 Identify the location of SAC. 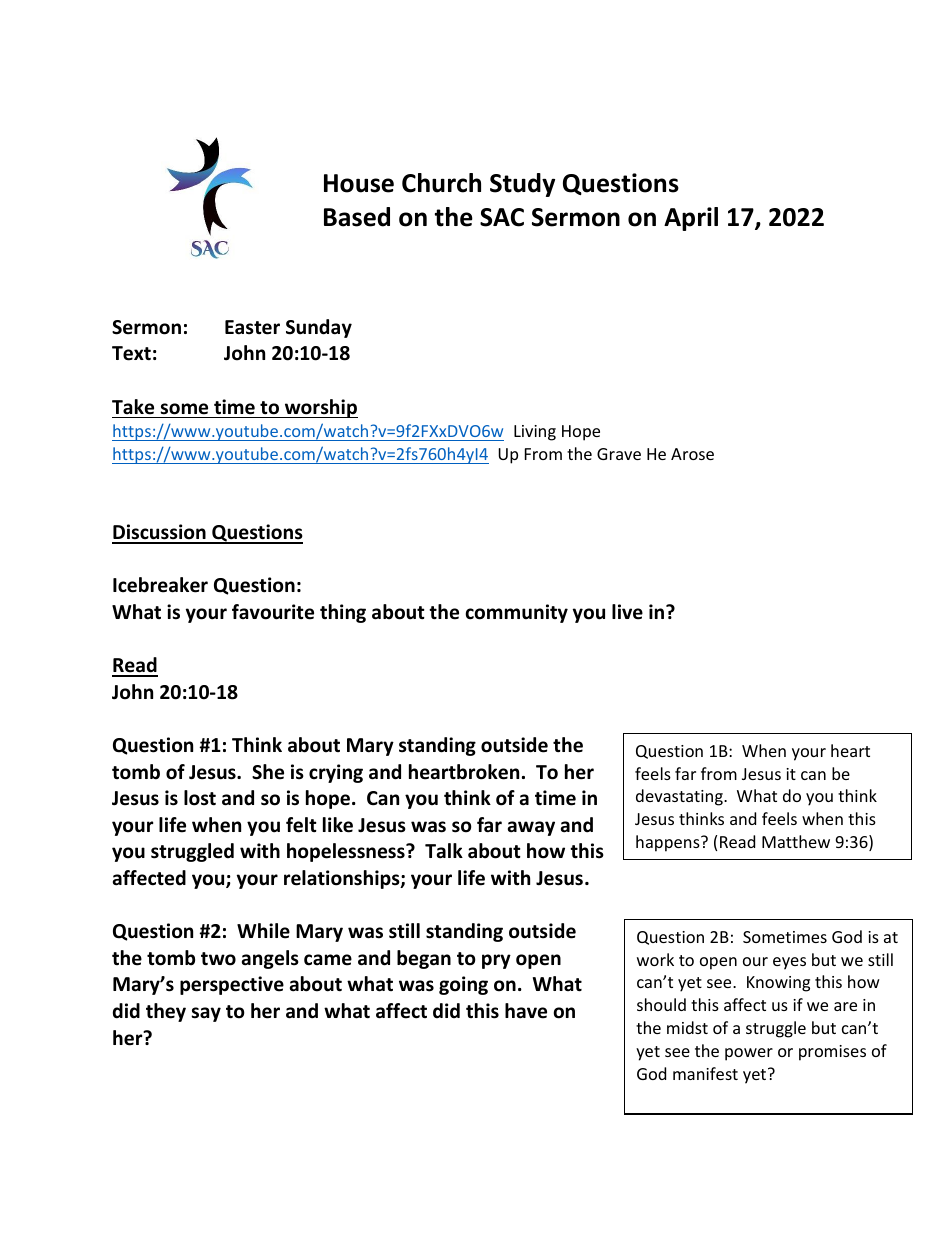
(502, 217).
